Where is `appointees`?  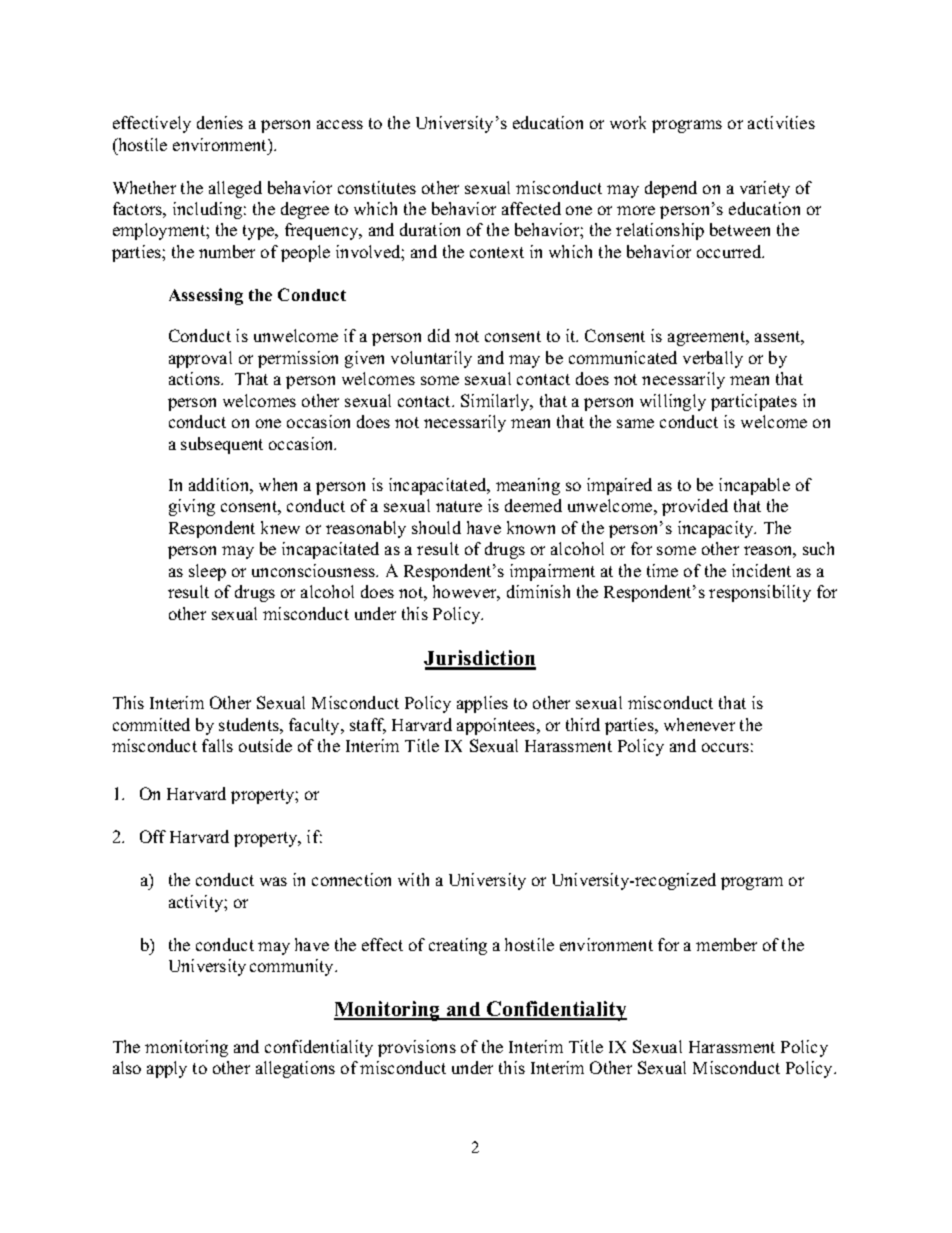
appointees is located at coordinates (497, 726).
